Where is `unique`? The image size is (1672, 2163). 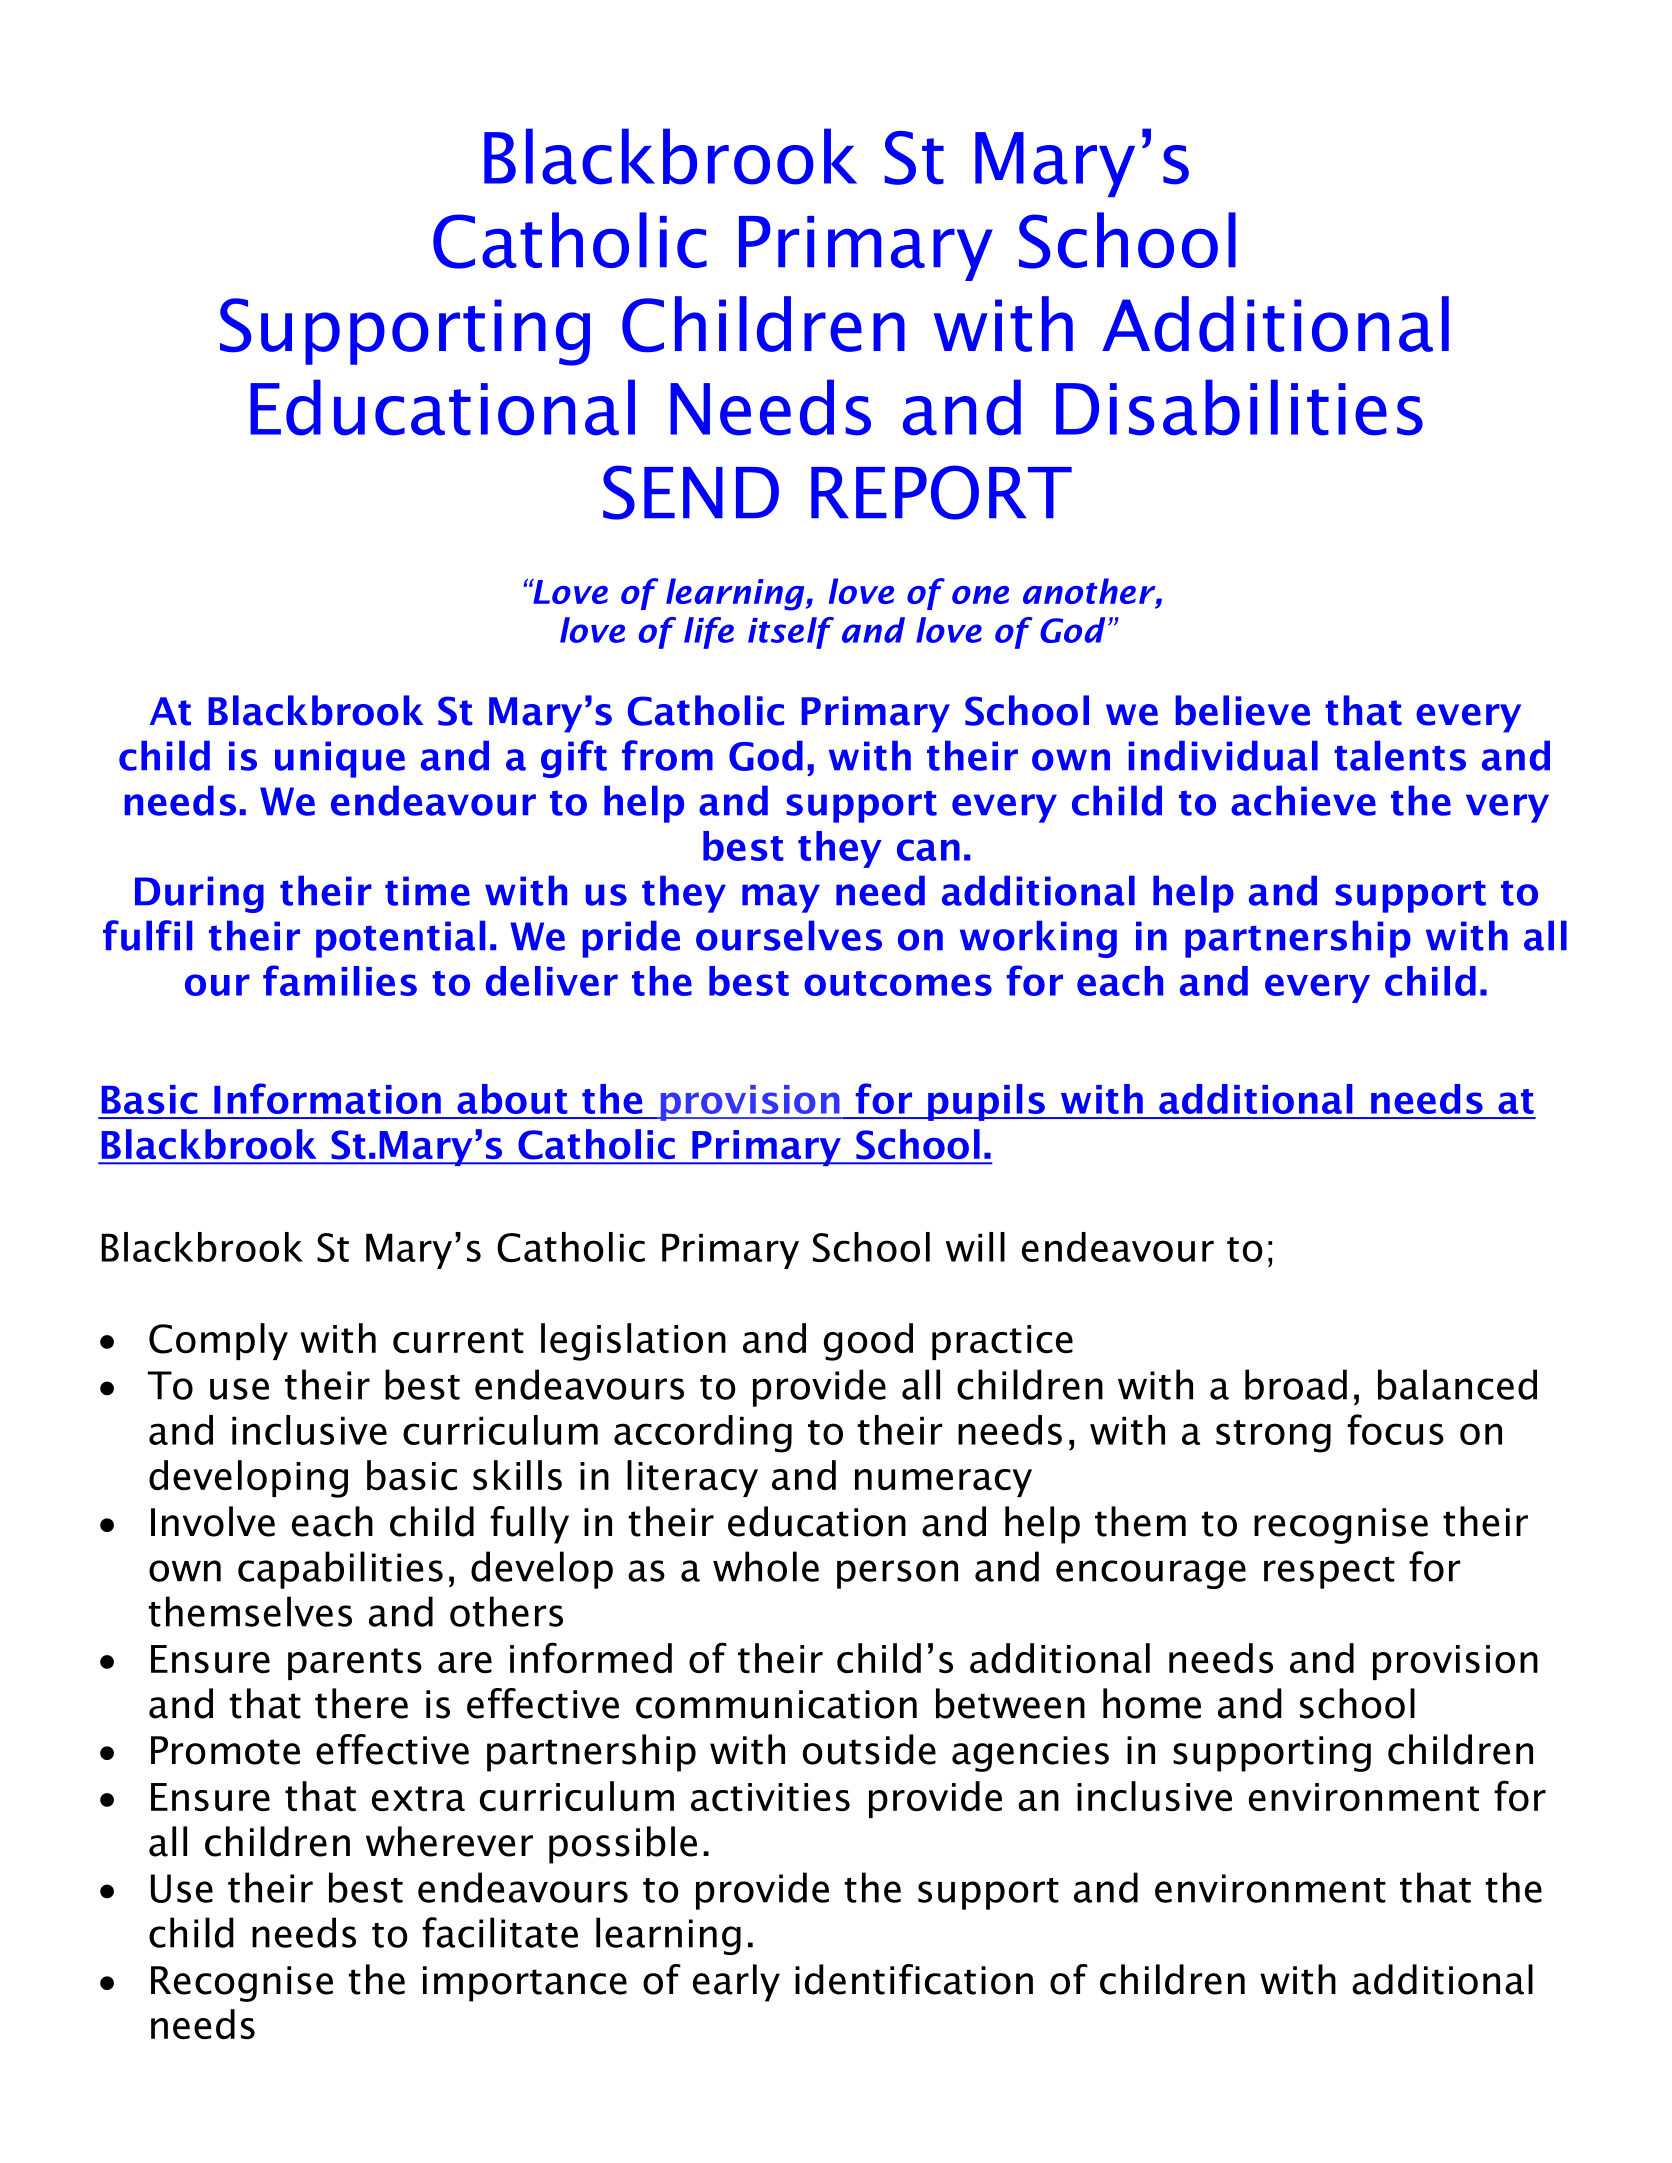
unique is located at coordinates (340, 759).
